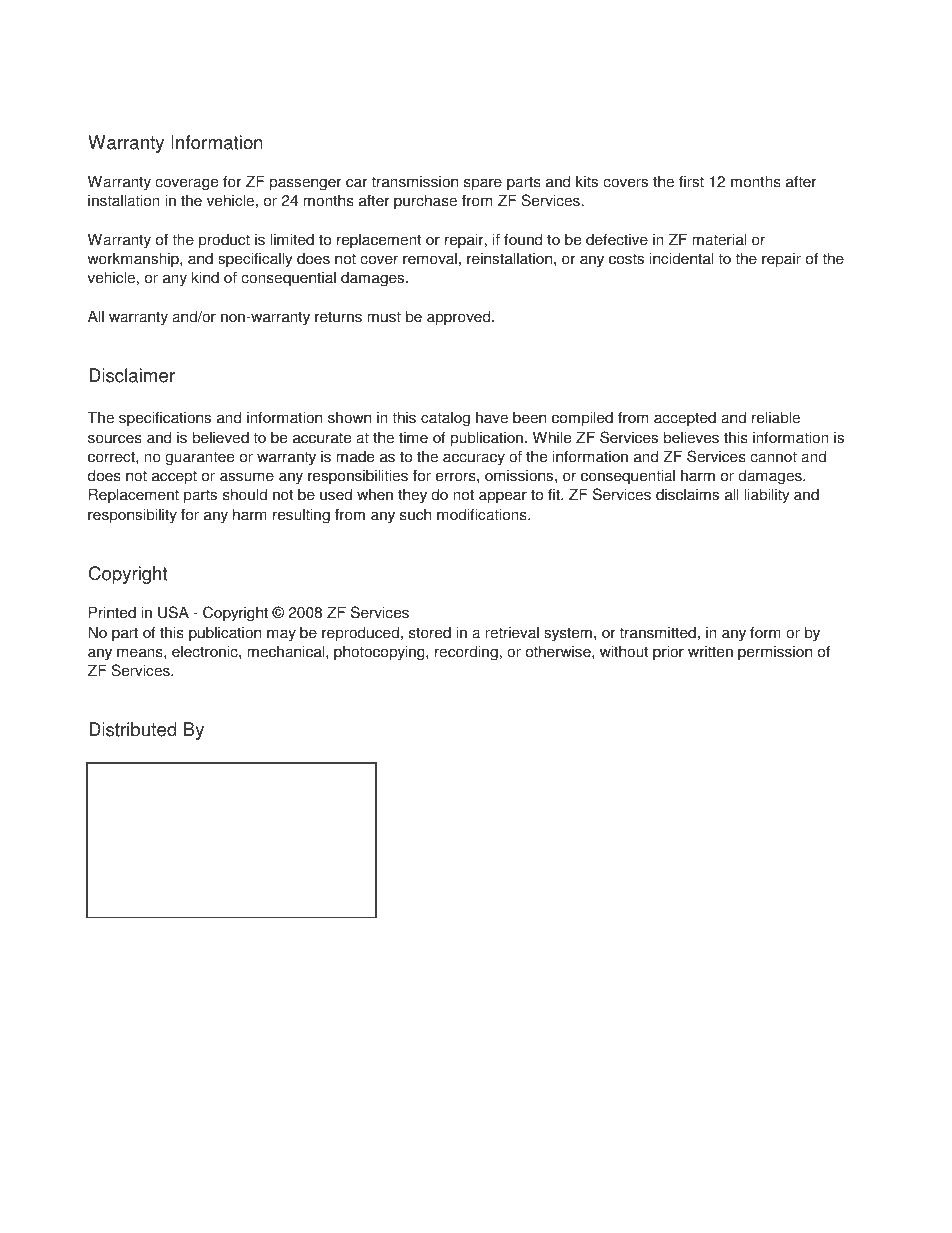  I want to click on catalog, so click(445, 419).
